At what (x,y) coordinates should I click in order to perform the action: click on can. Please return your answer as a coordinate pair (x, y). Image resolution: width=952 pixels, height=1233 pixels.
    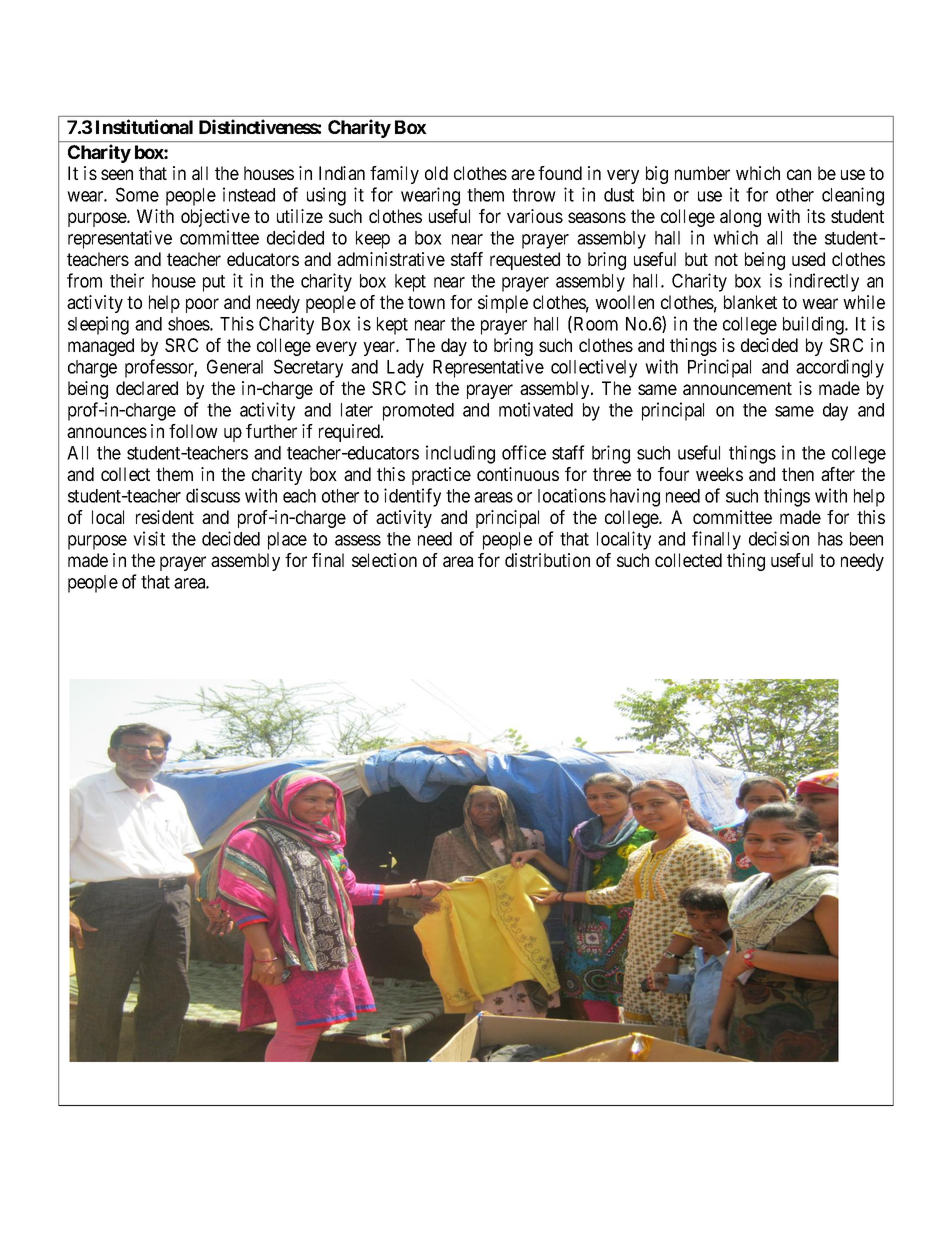
    Looking at the image, I should click on (799, 174).
